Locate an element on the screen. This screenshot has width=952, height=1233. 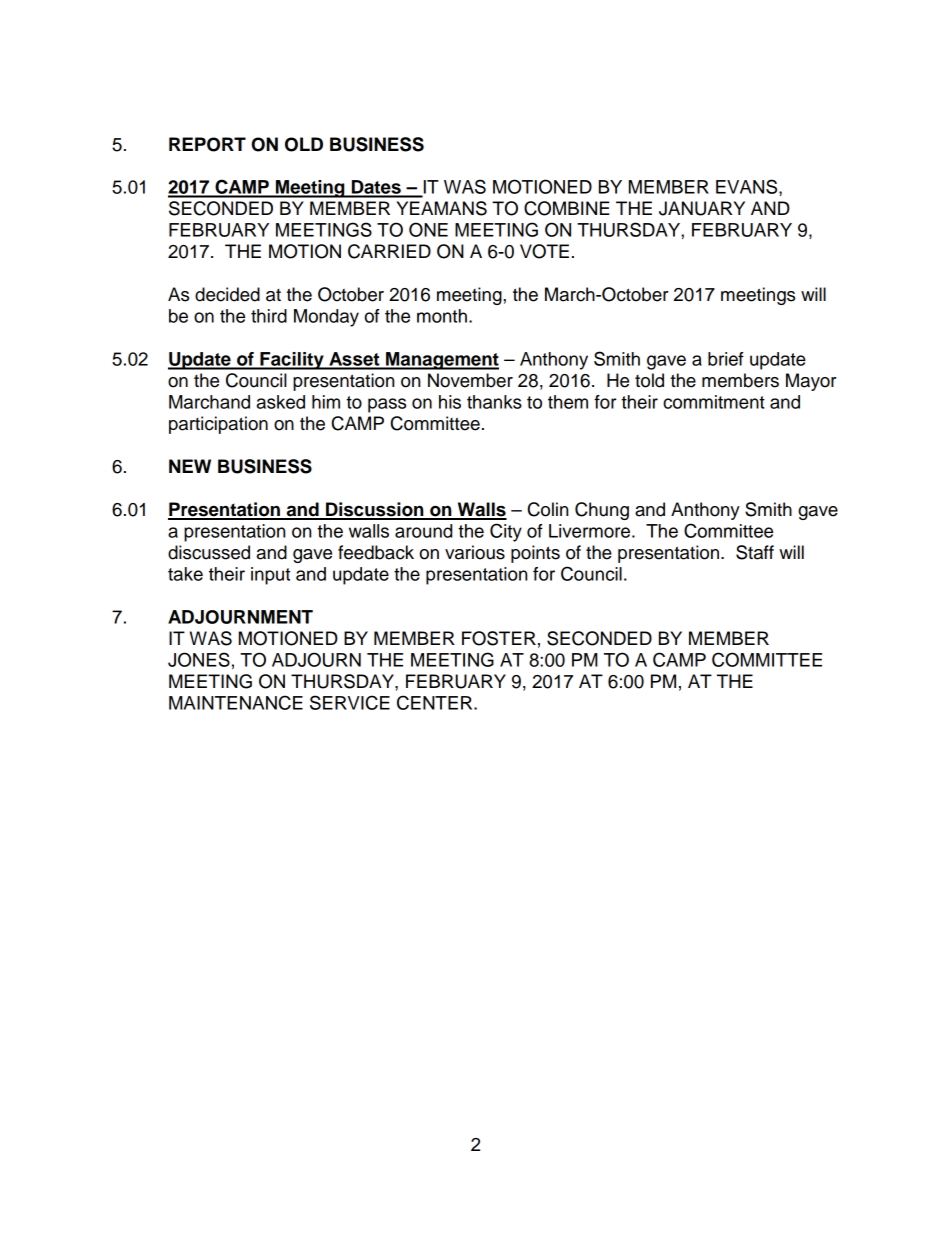
third is located at coordinates (269, 316).
